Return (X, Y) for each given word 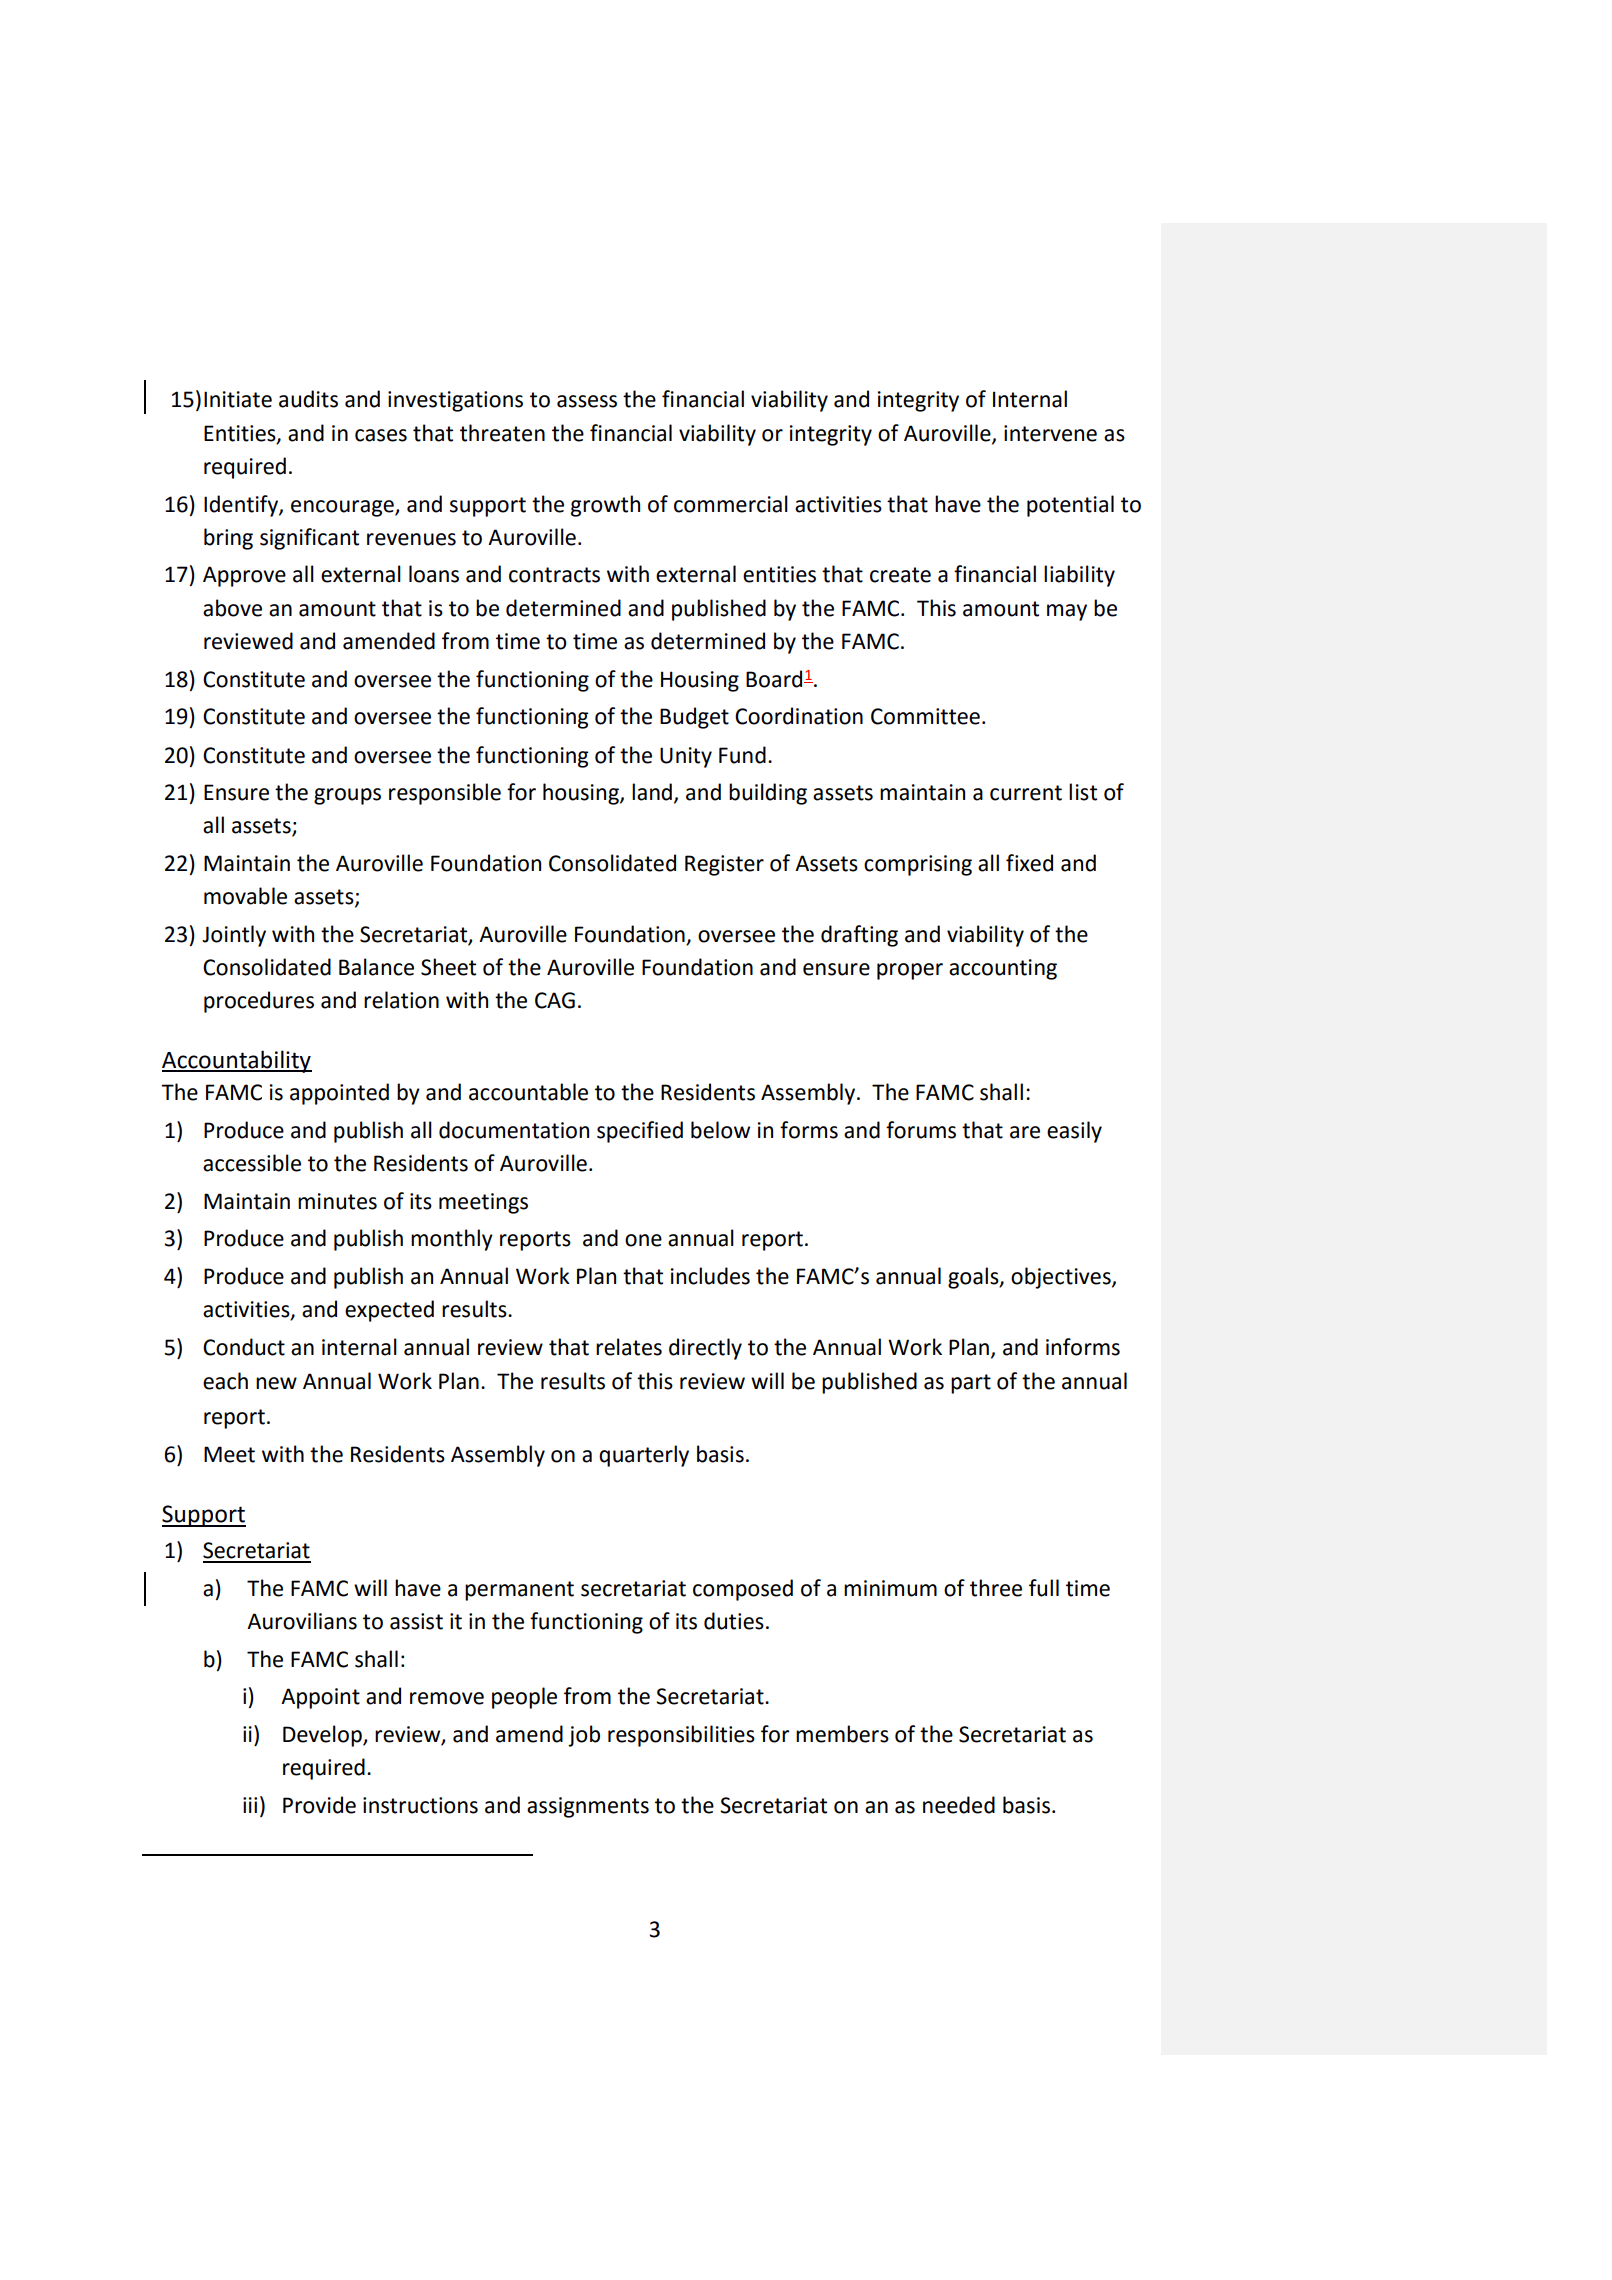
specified (640, 1132)
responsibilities (681, 1736)
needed (959, 1805)
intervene (1050, 433)
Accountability (237, 1061)
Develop (323, 1736)
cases (381, 435)
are (1025, 1132)
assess (587, 401)
